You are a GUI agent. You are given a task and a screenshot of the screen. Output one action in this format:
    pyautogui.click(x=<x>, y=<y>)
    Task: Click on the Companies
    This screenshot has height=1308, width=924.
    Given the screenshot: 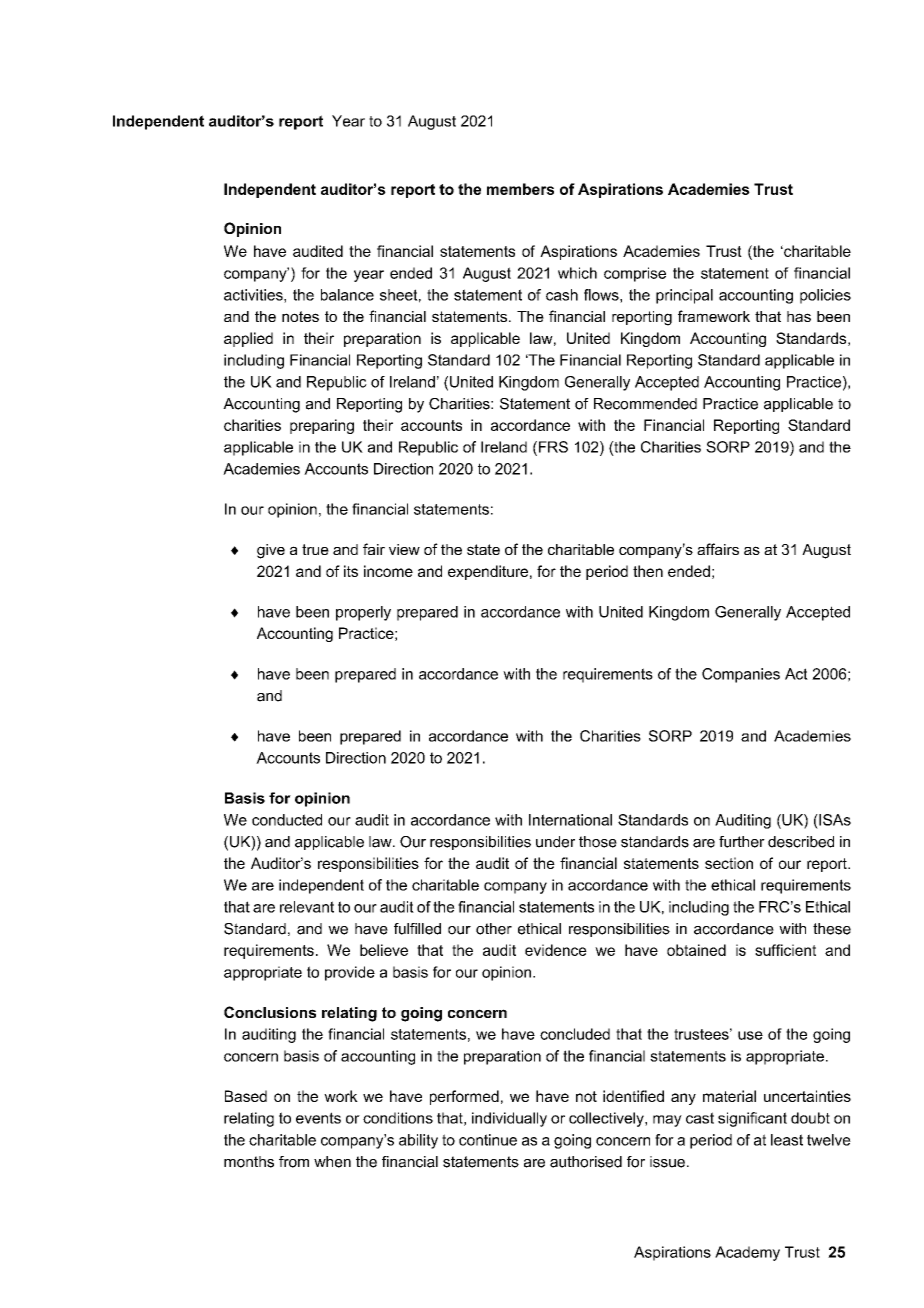 What is the action you would take?
    pyautogui.click(x=741, y=675)
